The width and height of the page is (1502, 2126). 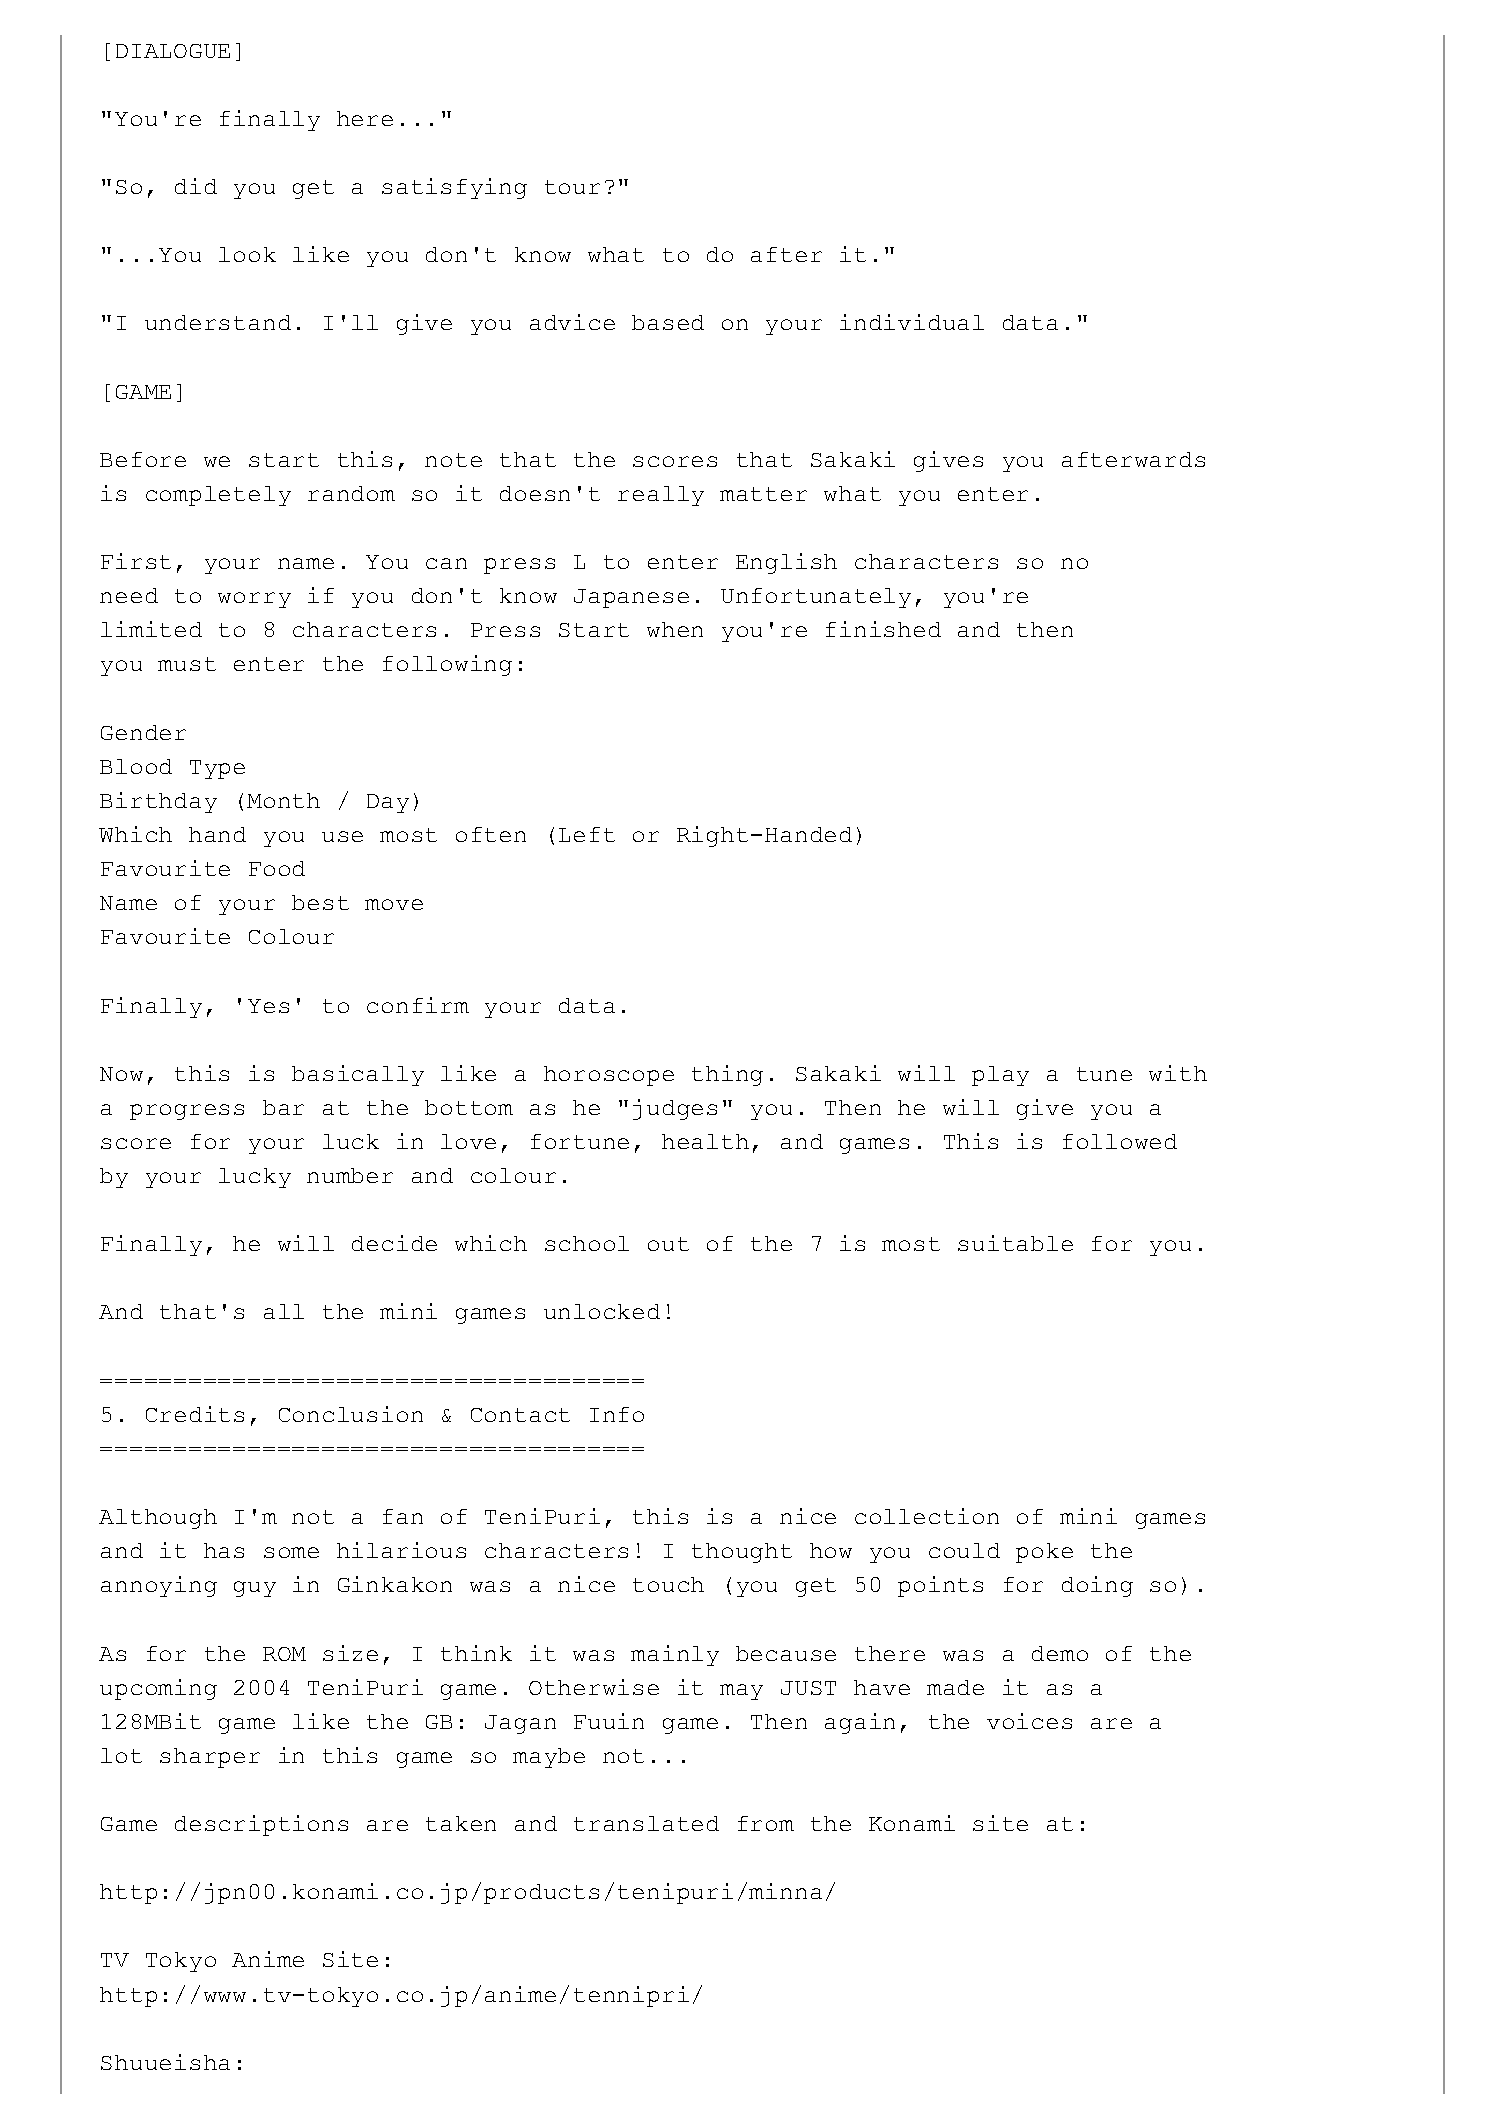 I want to click on play, so click(x=1000, y=1076).
